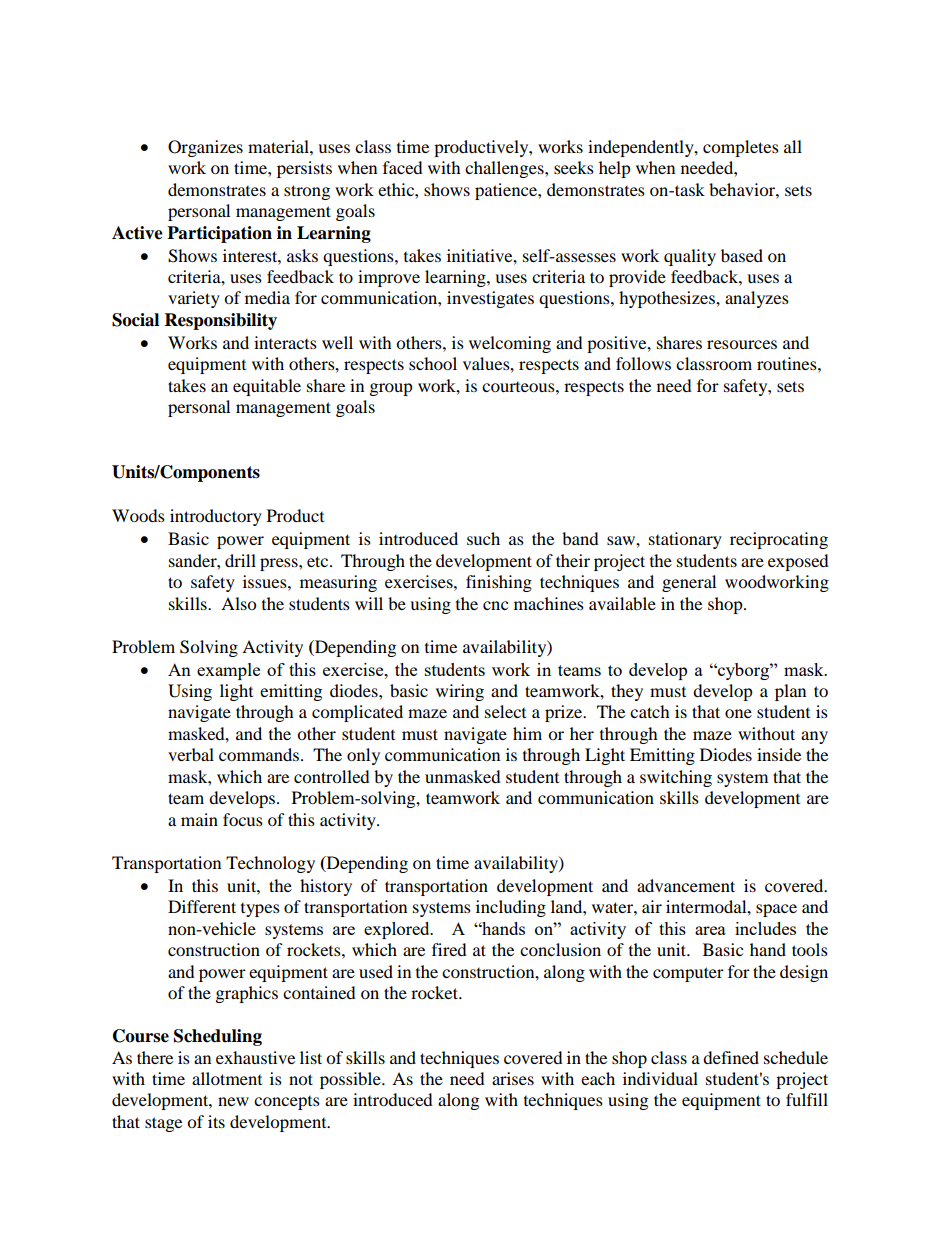 The width and height of the image is (952, 1233). What do you see at coordinates (216, 517) in the image?
I see `introductory` at bounding box center [216, 517].
